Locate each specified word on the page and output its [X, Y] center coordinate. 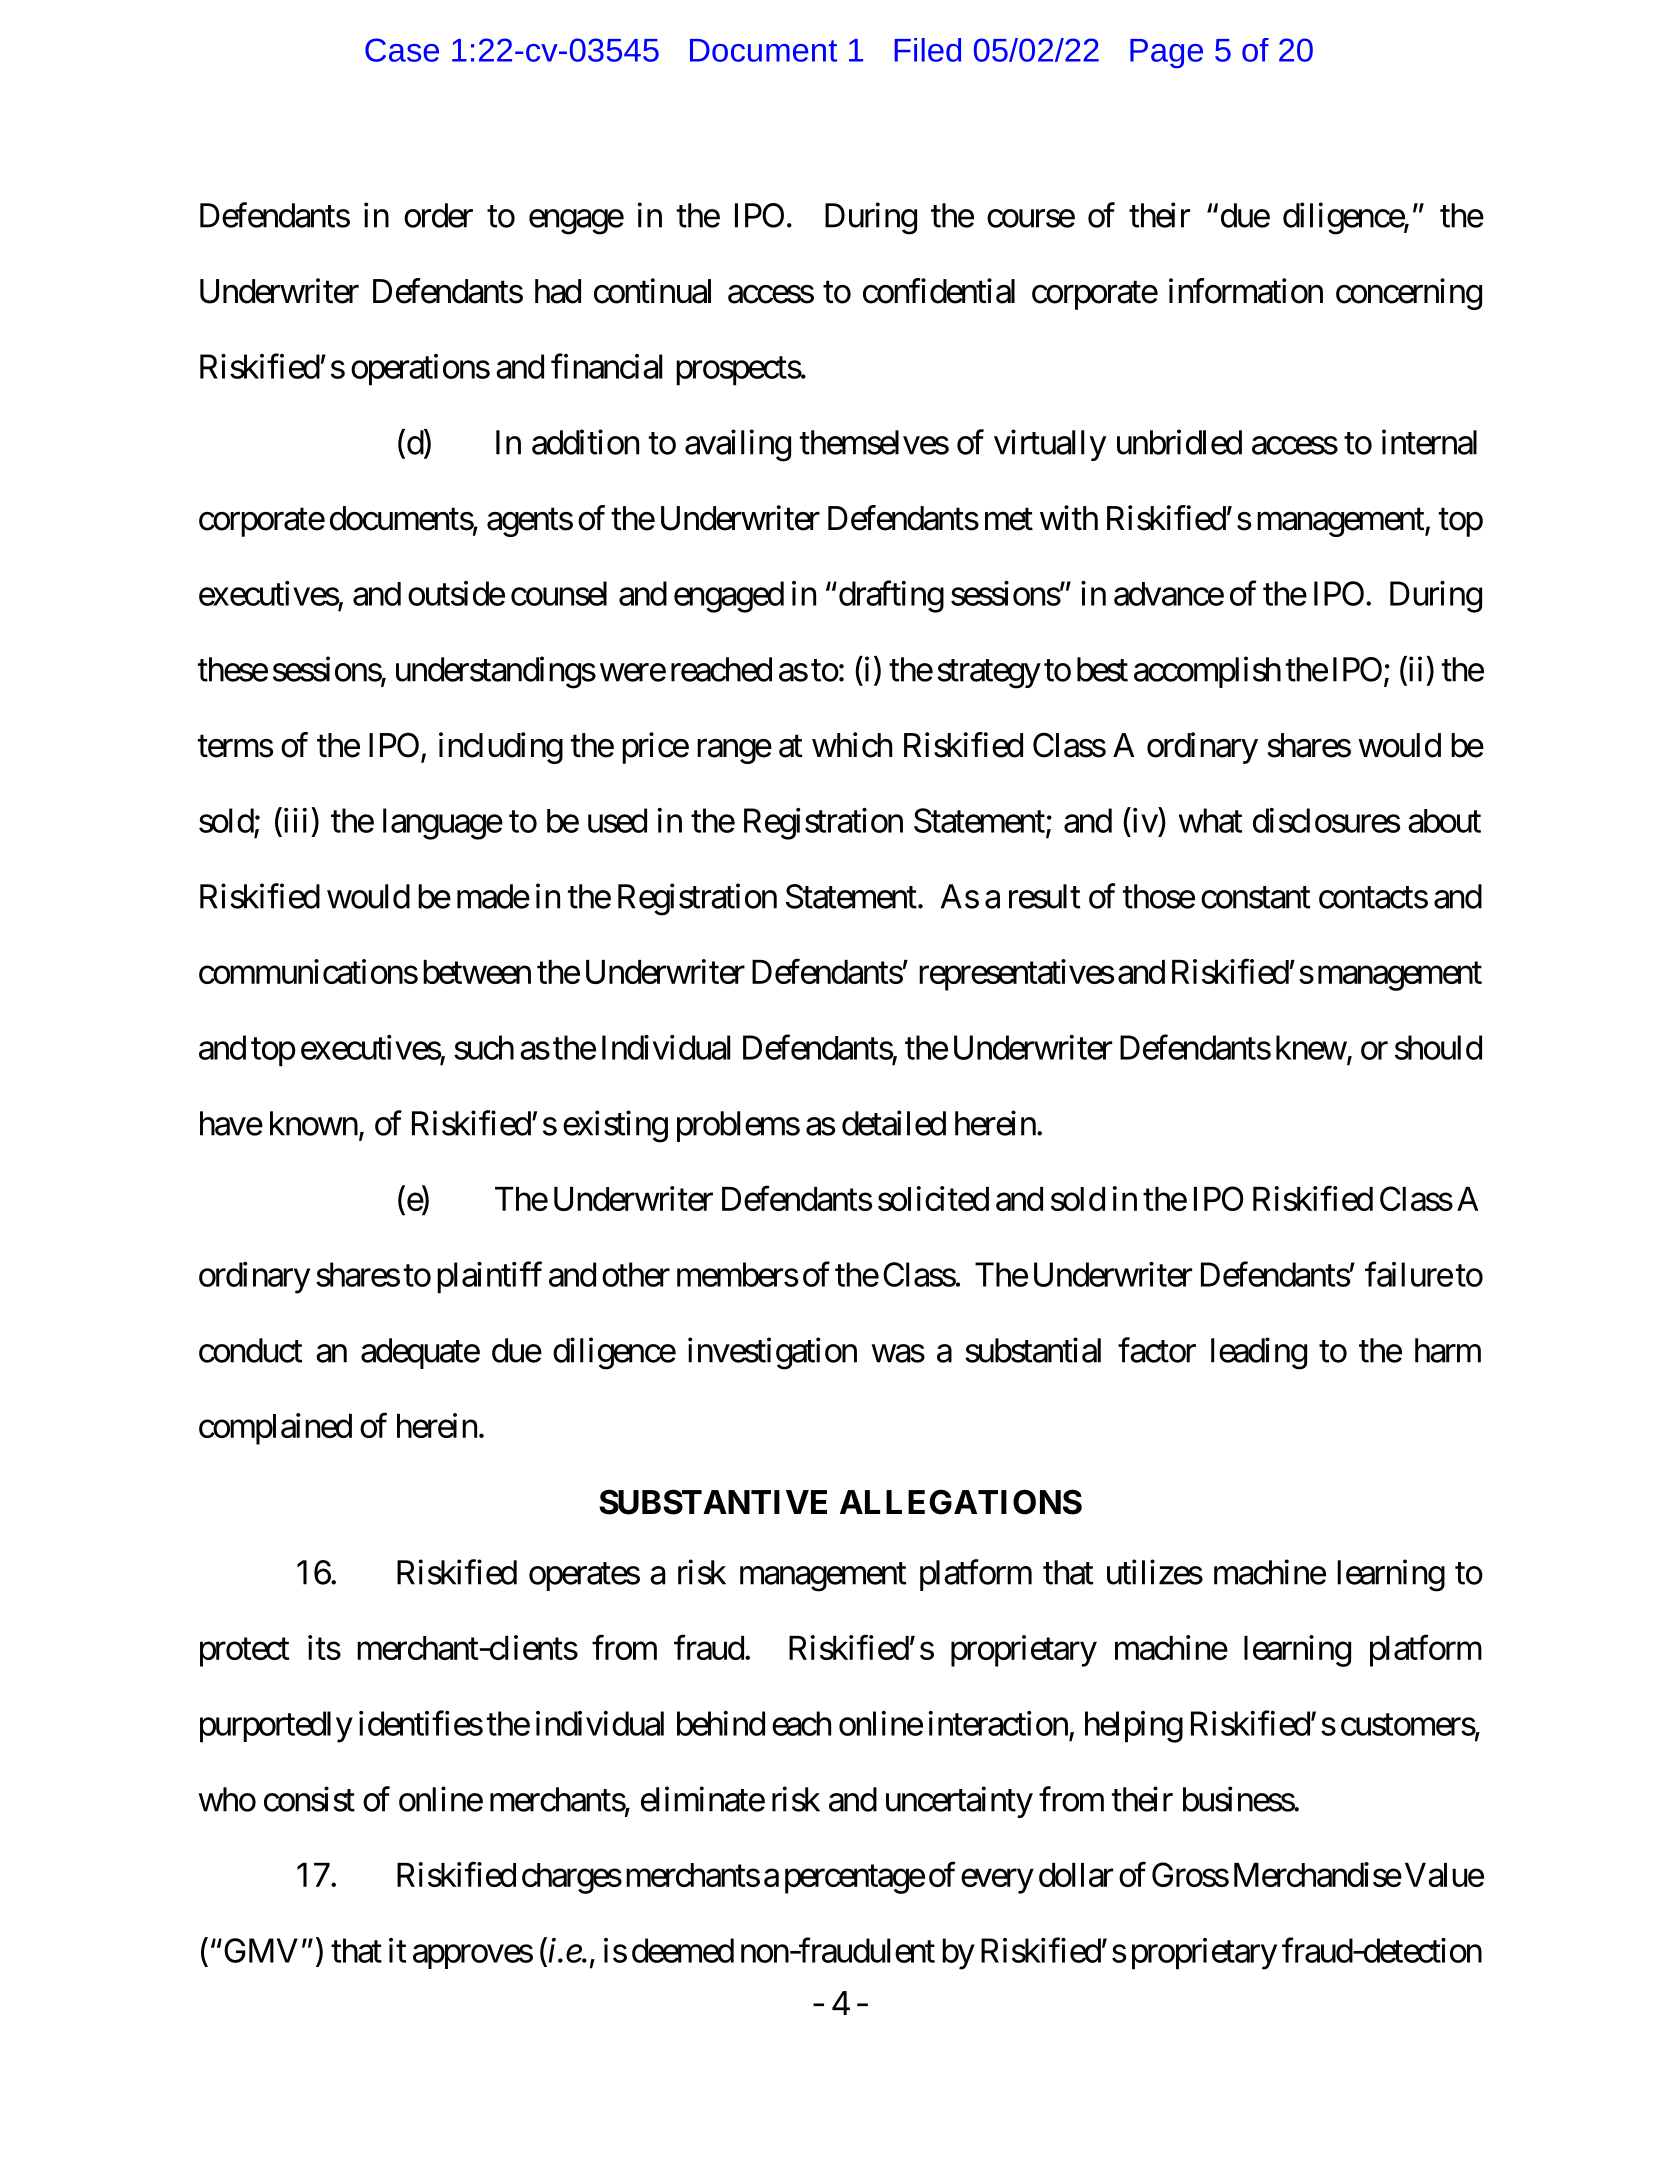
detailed [894, 1123]
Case [402, 50]
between [477, 972]
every [997, 1881]
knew [1311, 1047]
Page [1166, 54]
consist [309, 1799]
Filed [927, 50]
